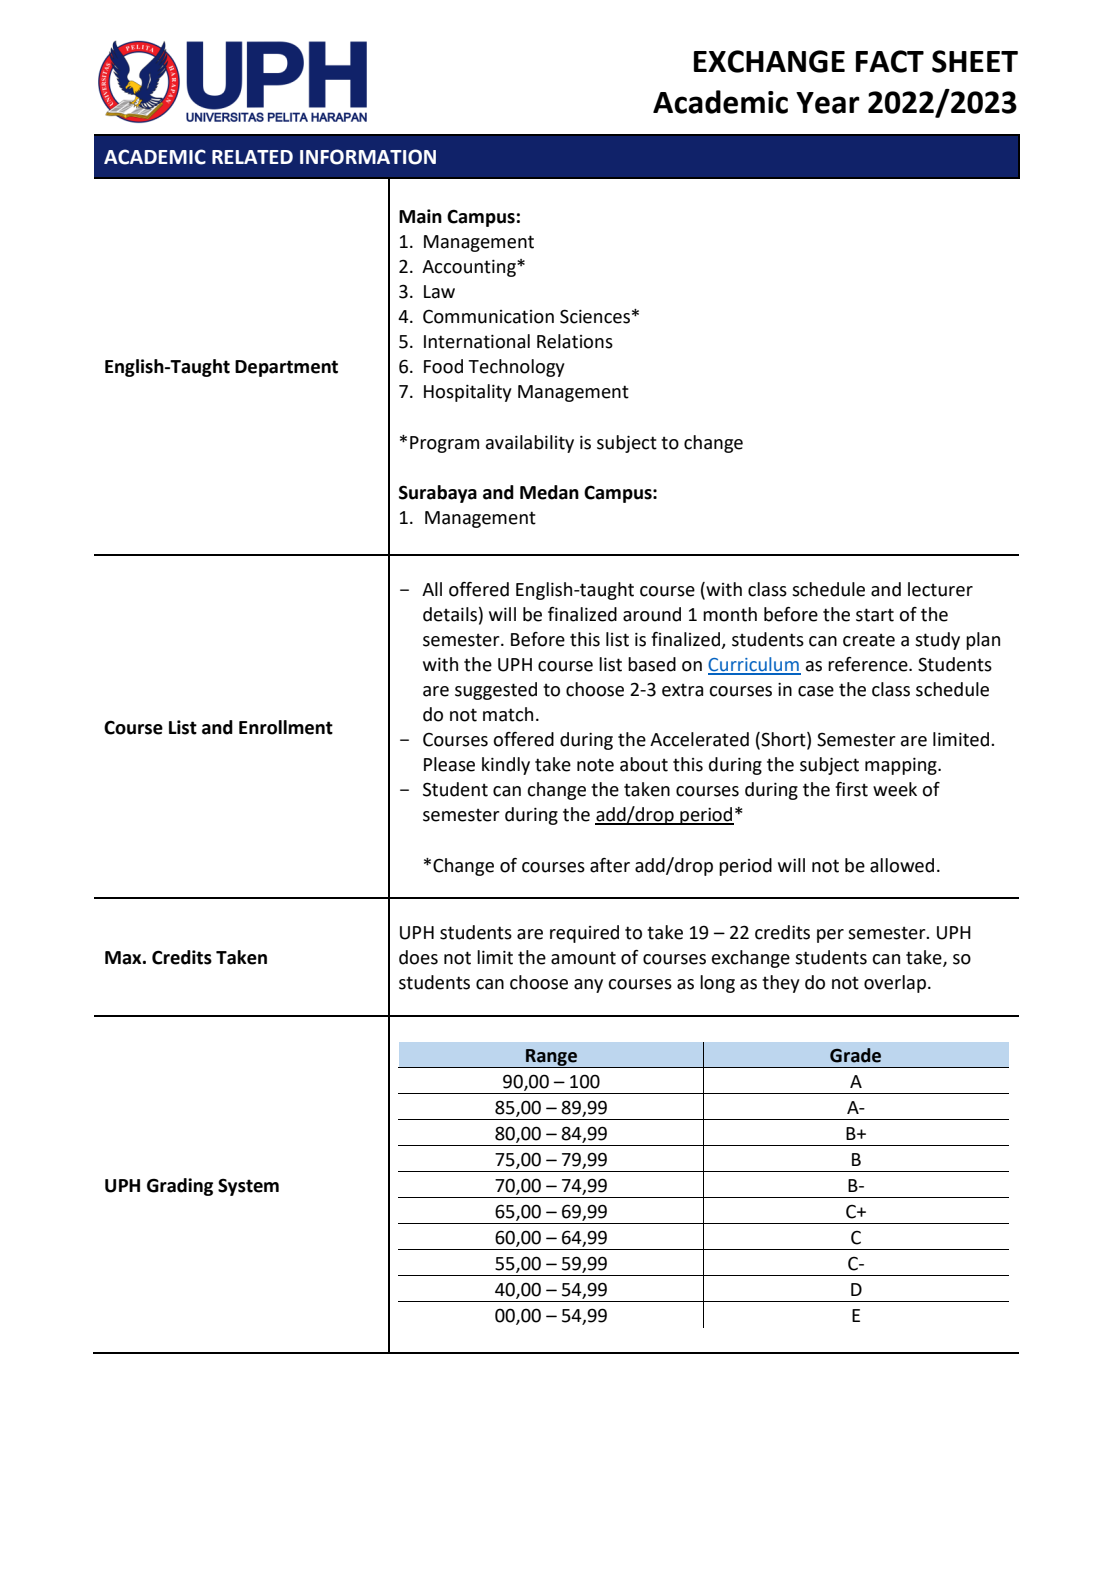 The width and height of the image is (1112, 1573). What do you see at coordinates (368, 157) in the image?
I see `INFORMATION` at bounding box center [368, 157].
